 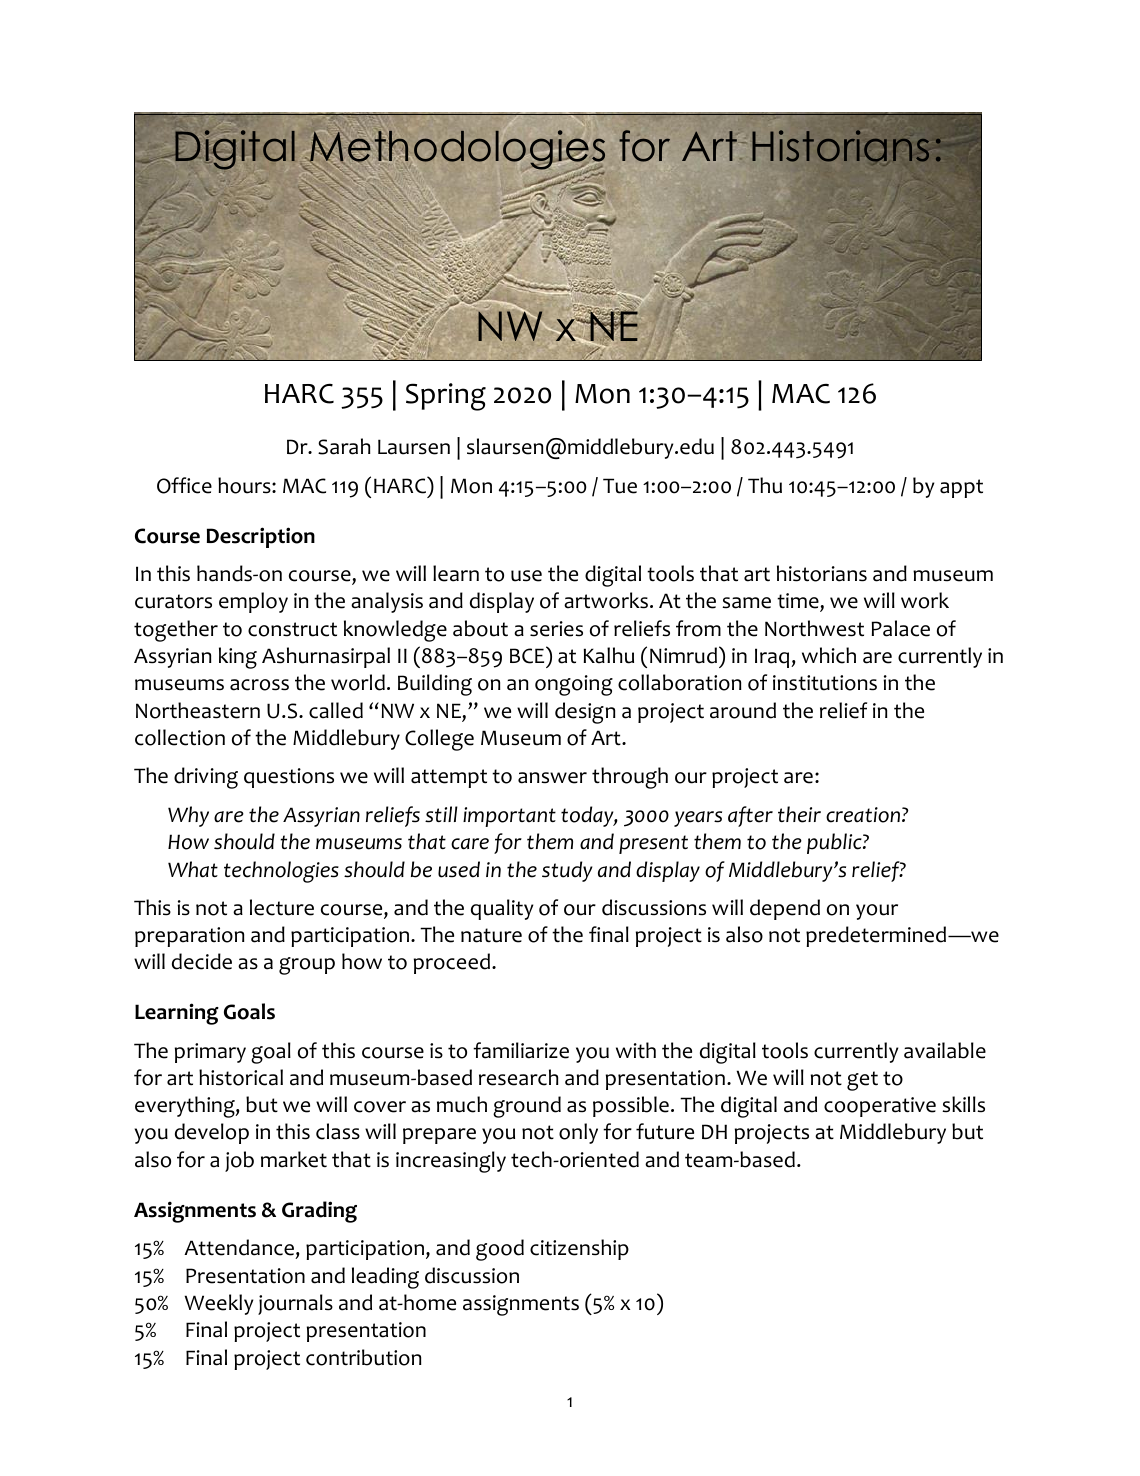 What do you see at coordinates (877, 912) in the page?
I see `your` at bounding box center [877, 912].
